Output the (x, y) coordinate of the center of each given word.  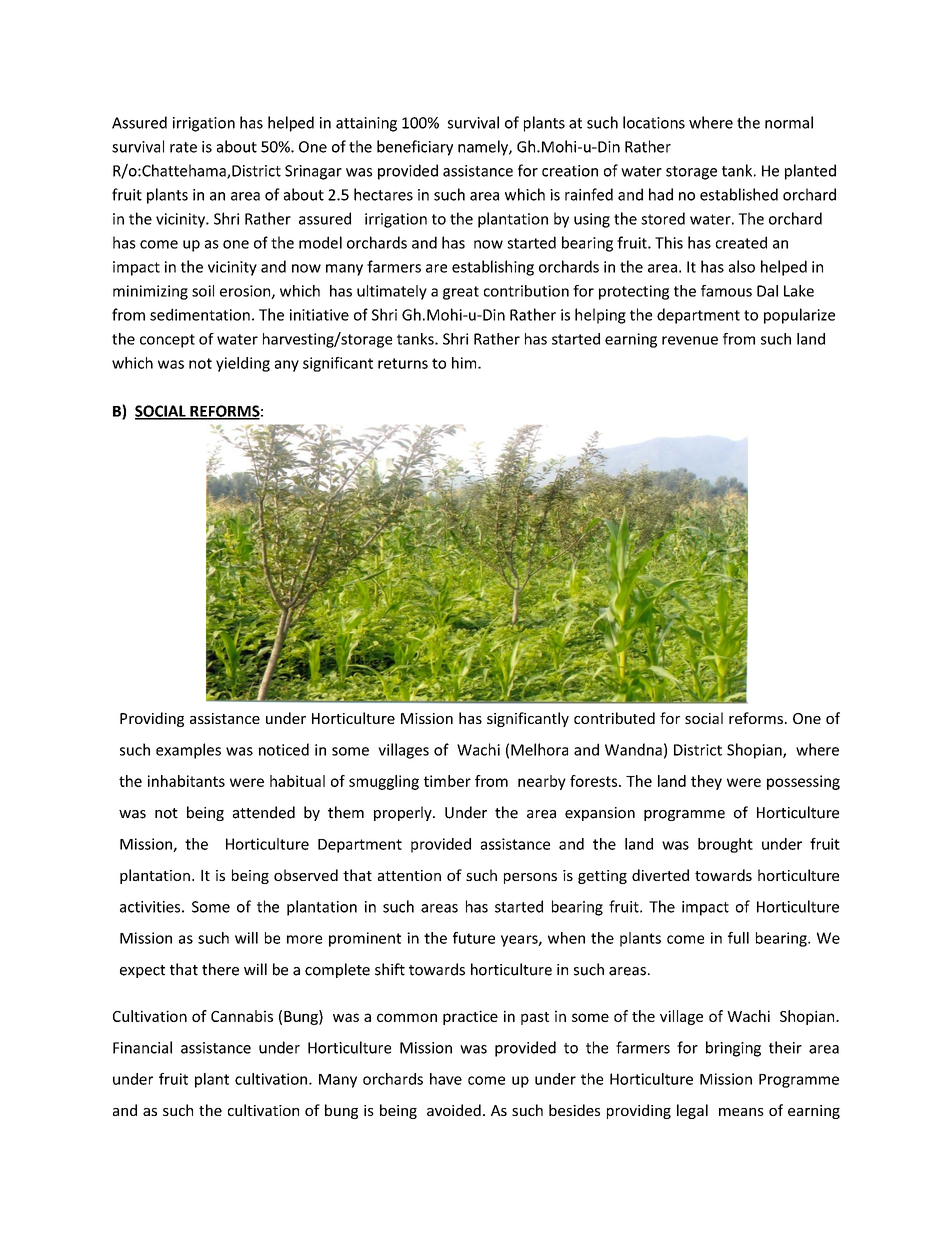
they (706, 782)
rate (183, 147)
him (465, 363)
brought (725, 845)
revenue (690, 340)
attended (264, 812)
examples (188, 751)
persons (530, 878)
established (739, 194)
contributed (614, 718)
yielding (243, 364)
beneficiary (415, 148)
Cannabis (242, 1016)
